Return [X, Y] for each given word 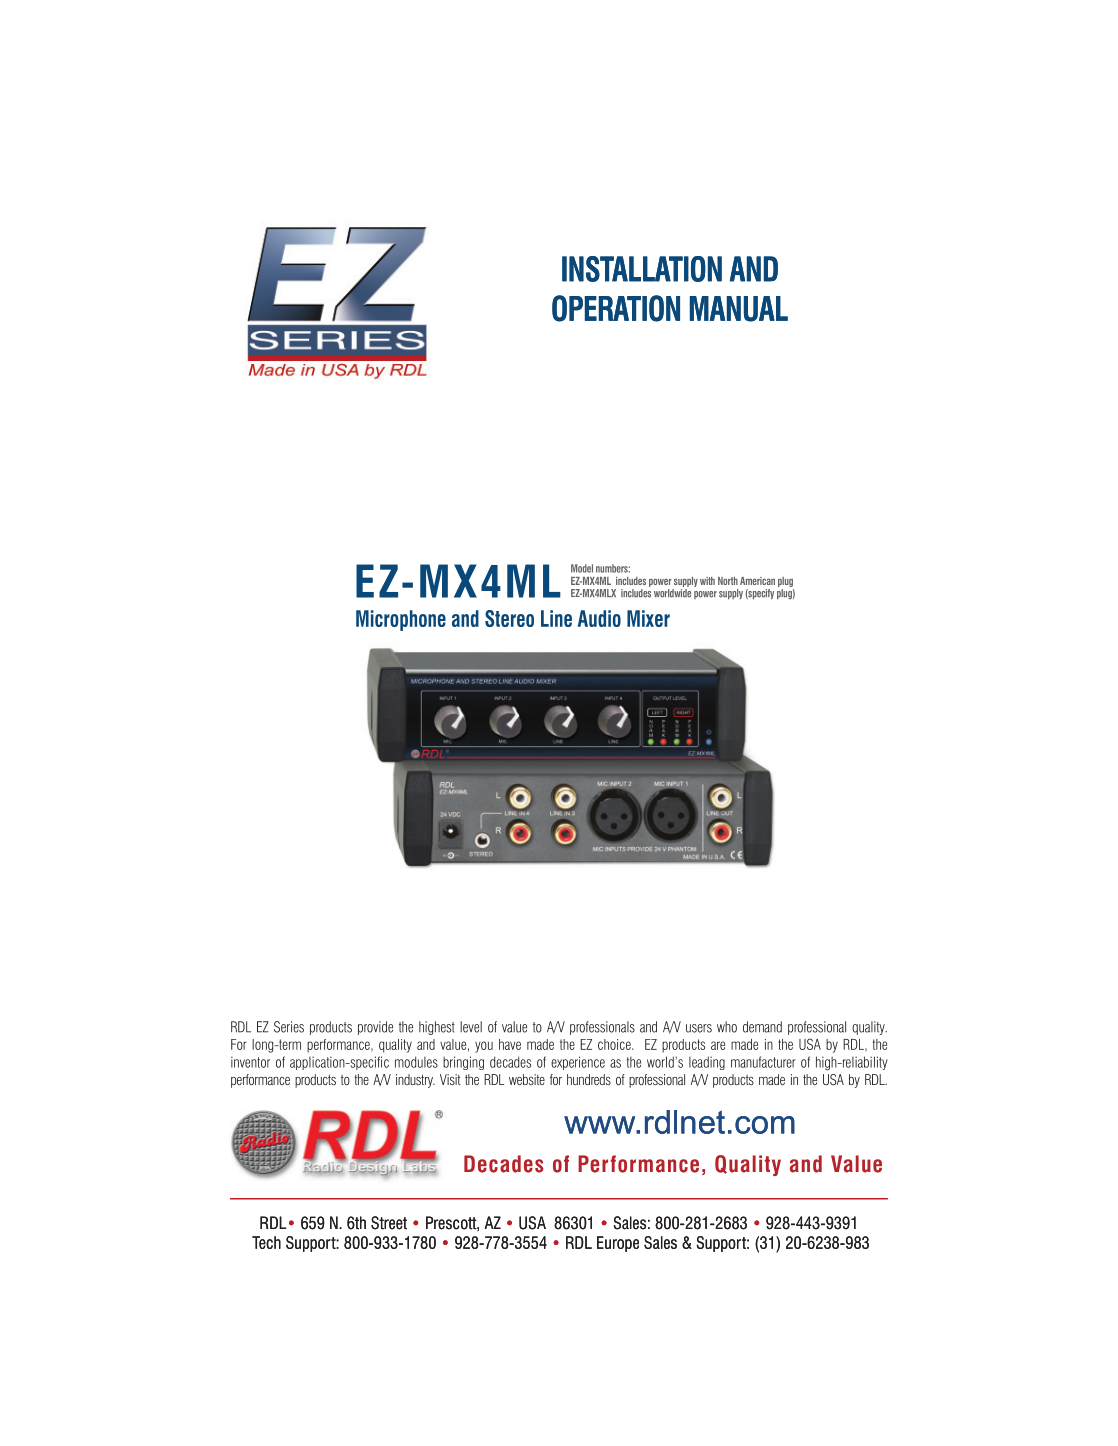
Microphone [401, 620]
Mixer [648, 618]
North [728, 581]
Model [582, 568]
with [707, 581]
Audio [599, 618]
